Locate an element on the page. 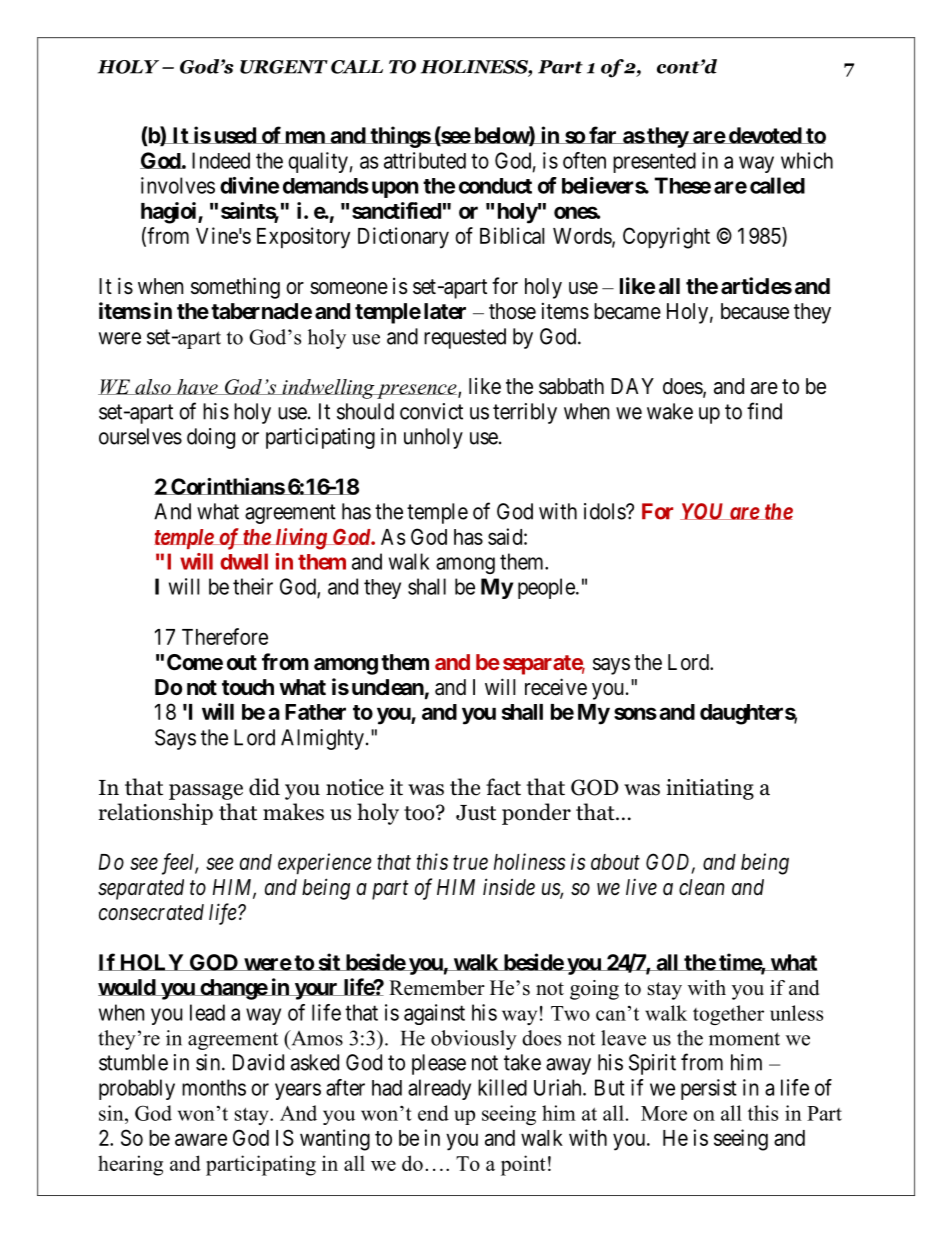 This page has height=1233, width=952. devoted is located at coordinates (764, 135).
